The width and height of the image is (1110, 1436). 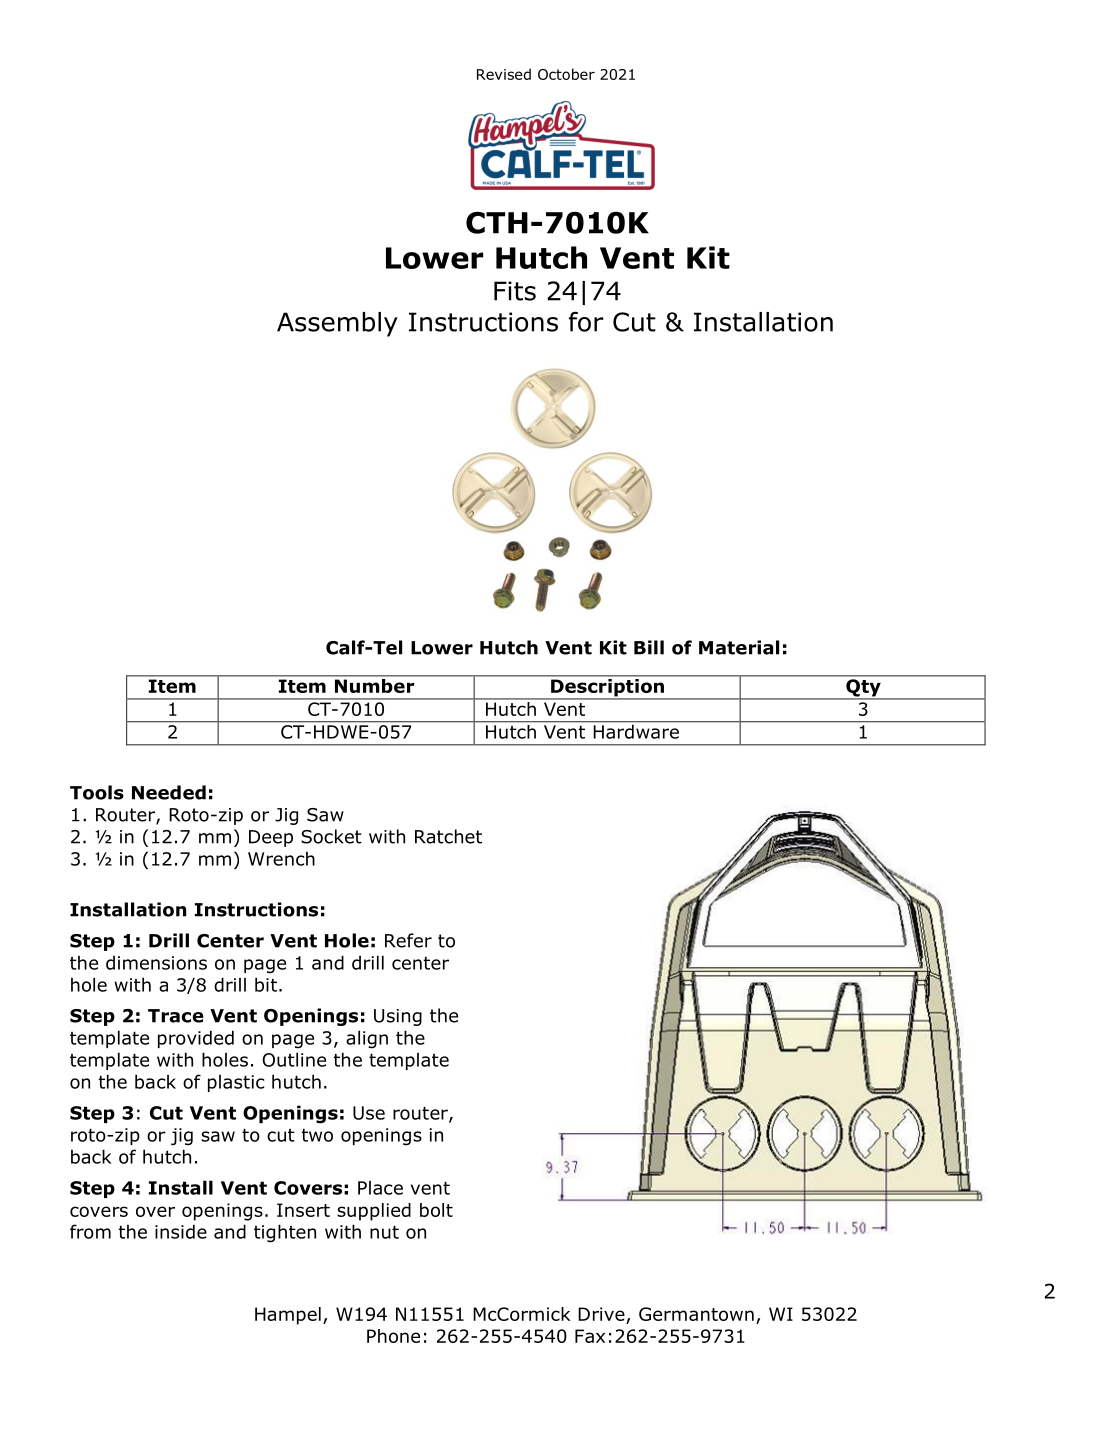 What do you see at coordinates (504, 74) in the image?
I see `Revised` at bounding box center [504, 74].
